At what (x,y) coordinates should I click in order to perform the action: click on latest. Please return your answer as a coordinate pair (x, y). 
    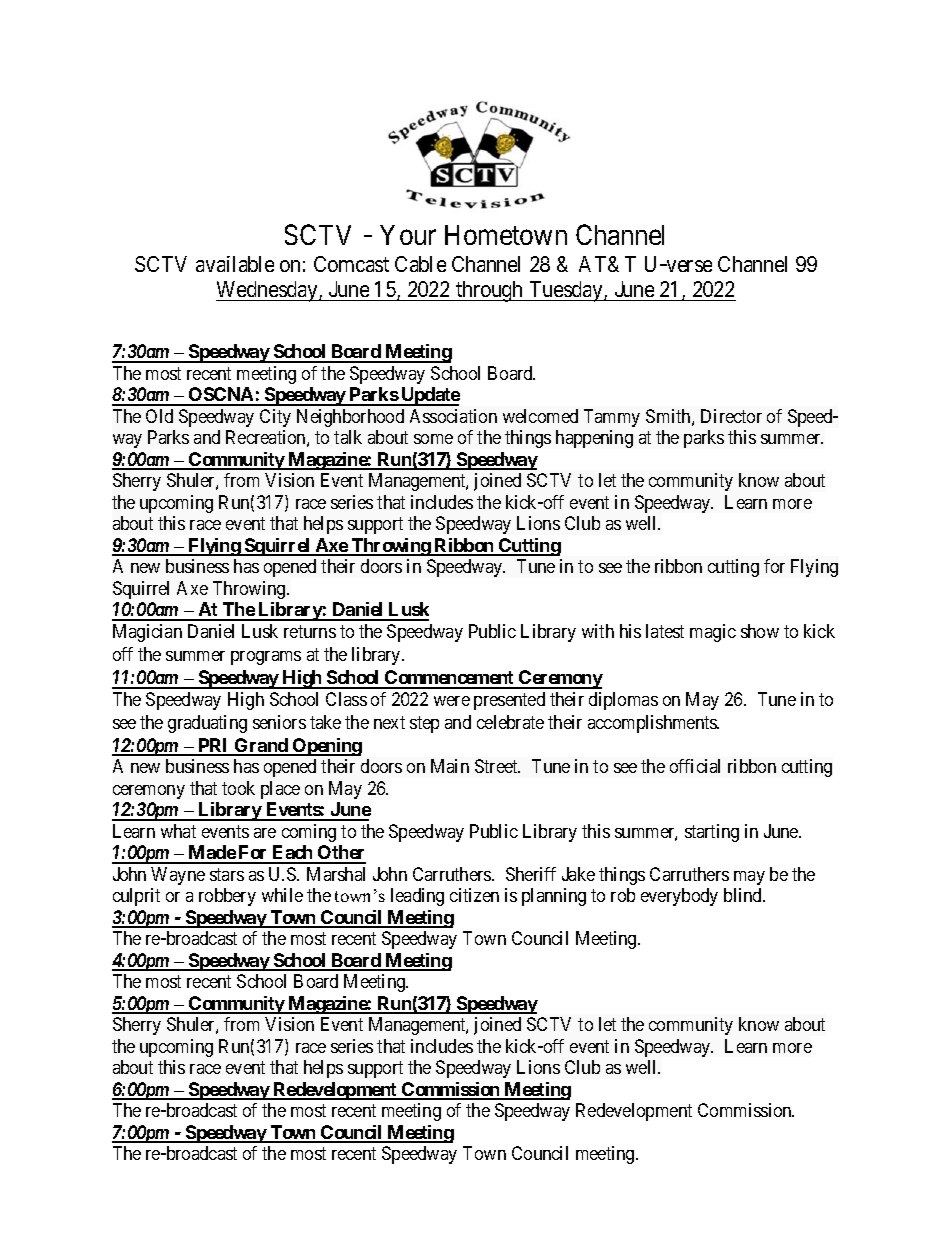
    Looking at the image, I should click on (665, 631).
